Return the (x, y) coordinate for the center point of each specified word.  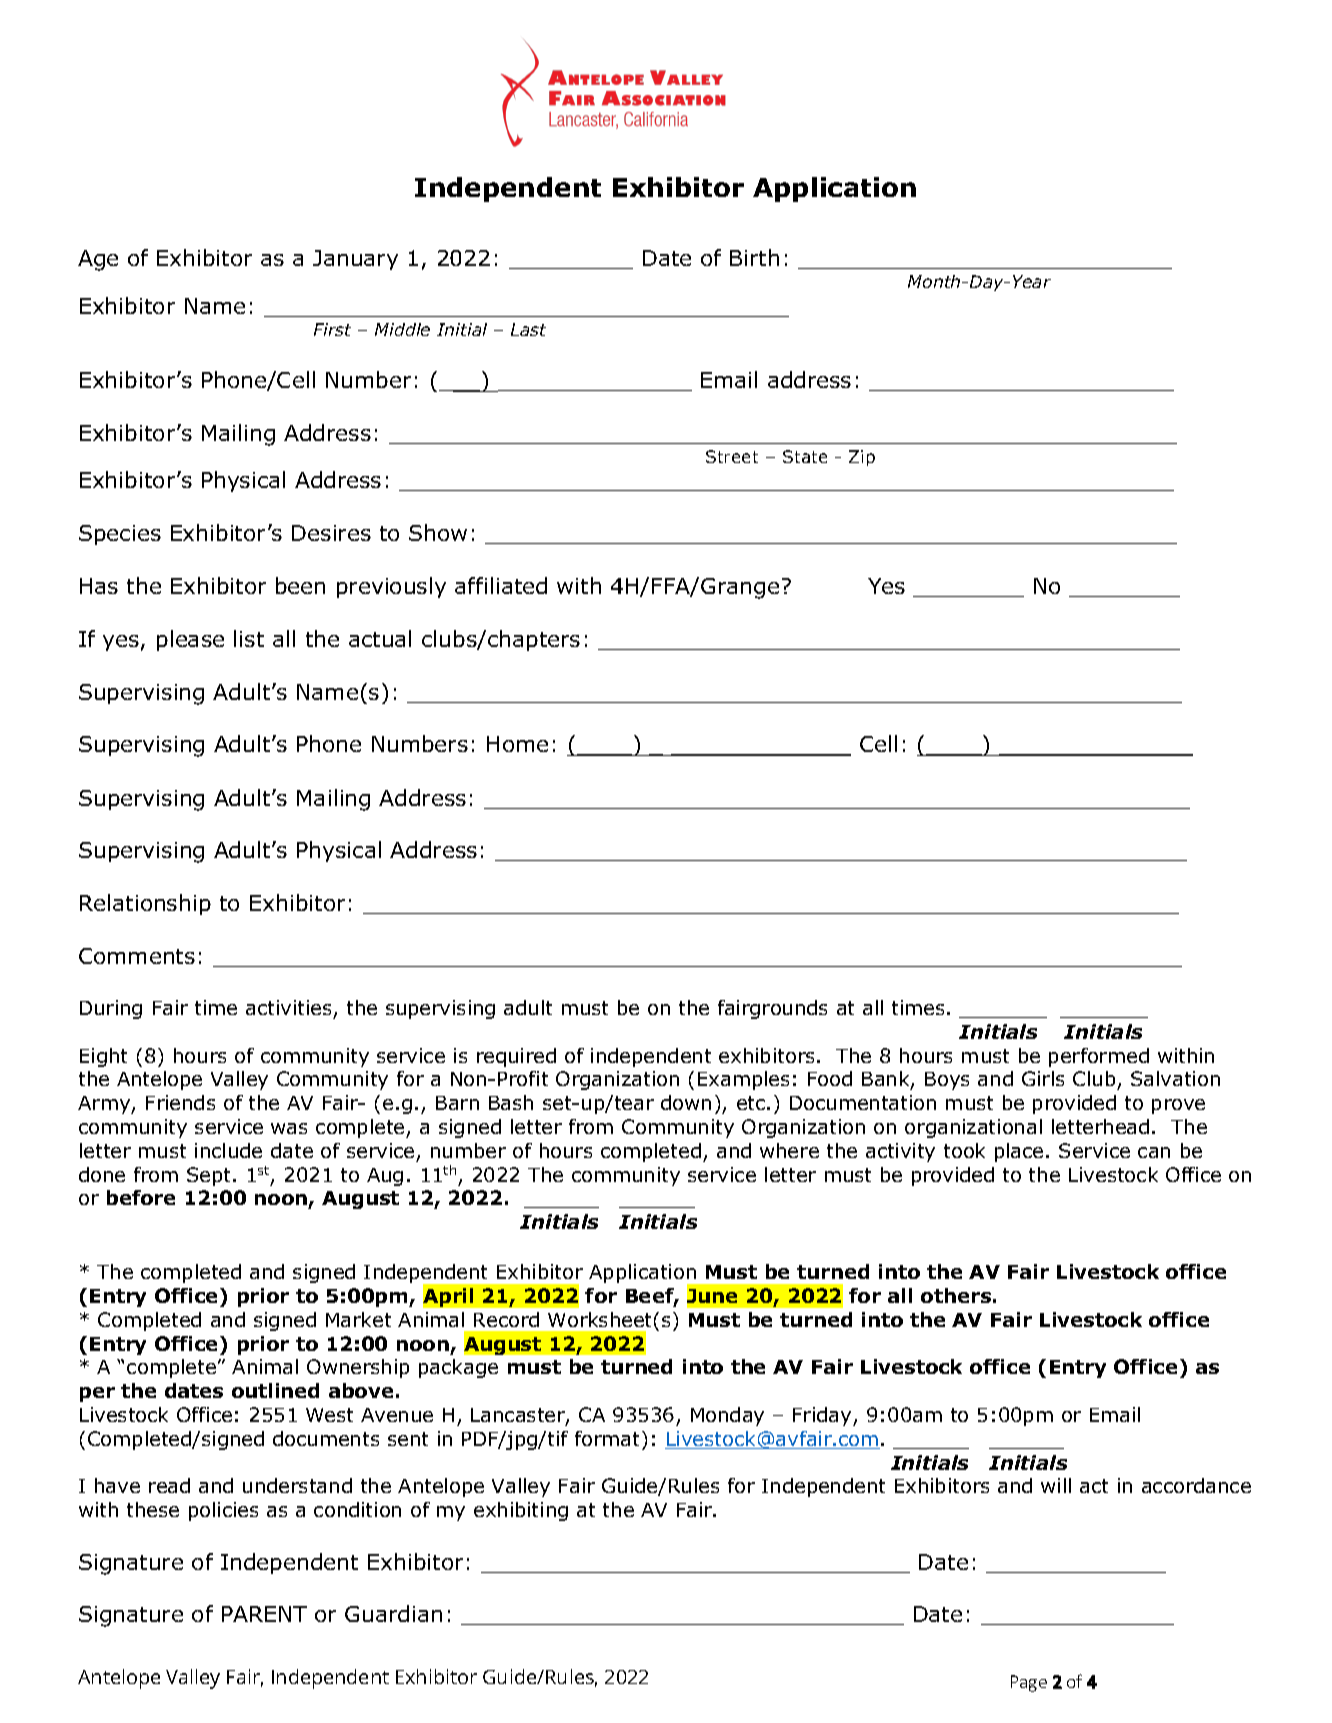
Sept (210, 1176)
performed (1099, 1057)
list (249, 638)
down (686, 1102)
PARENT (264, 1614)
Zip (862, 458)
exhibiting (521, 1511)
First (332, 329)
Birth (754, 257)
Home (517, 744)
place (1019, 1152)
